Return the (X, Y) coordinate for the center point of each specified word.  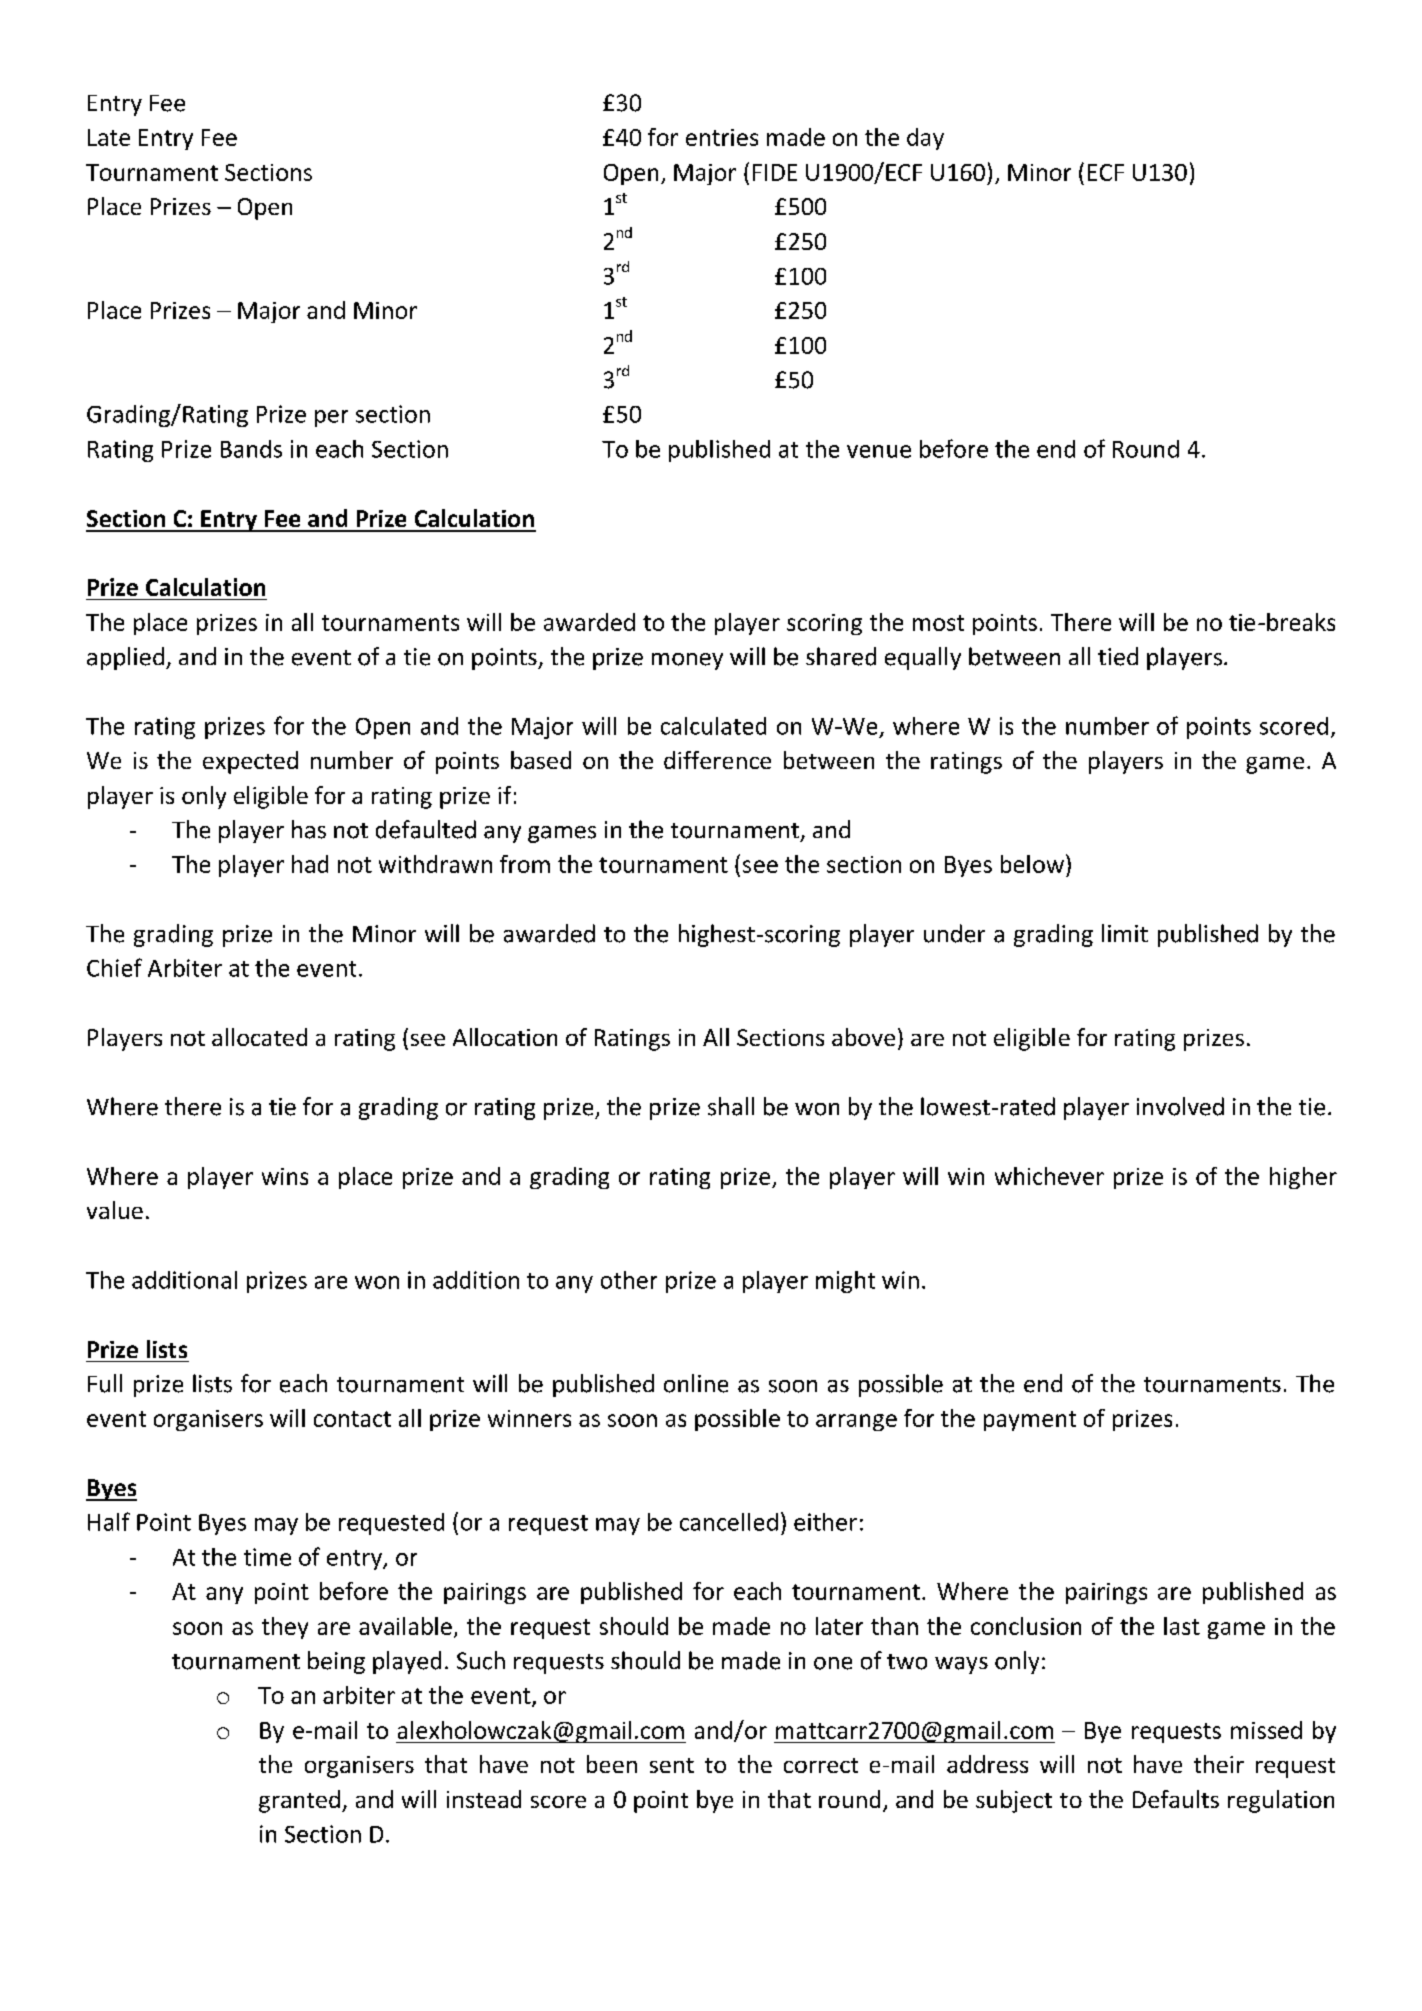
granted (299, 1801)
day (925, 139)
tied (1118, 656)
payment (1030, 1421)
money (687, 661)
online (696, 1383)
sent (672, 1765)
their (1219, 1764)
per (331, 418)
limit (1125, 933)
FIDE (775, 172)
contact (352, 1419)
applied (125, 658)
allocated (259, 1037)
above (863, 1037)
